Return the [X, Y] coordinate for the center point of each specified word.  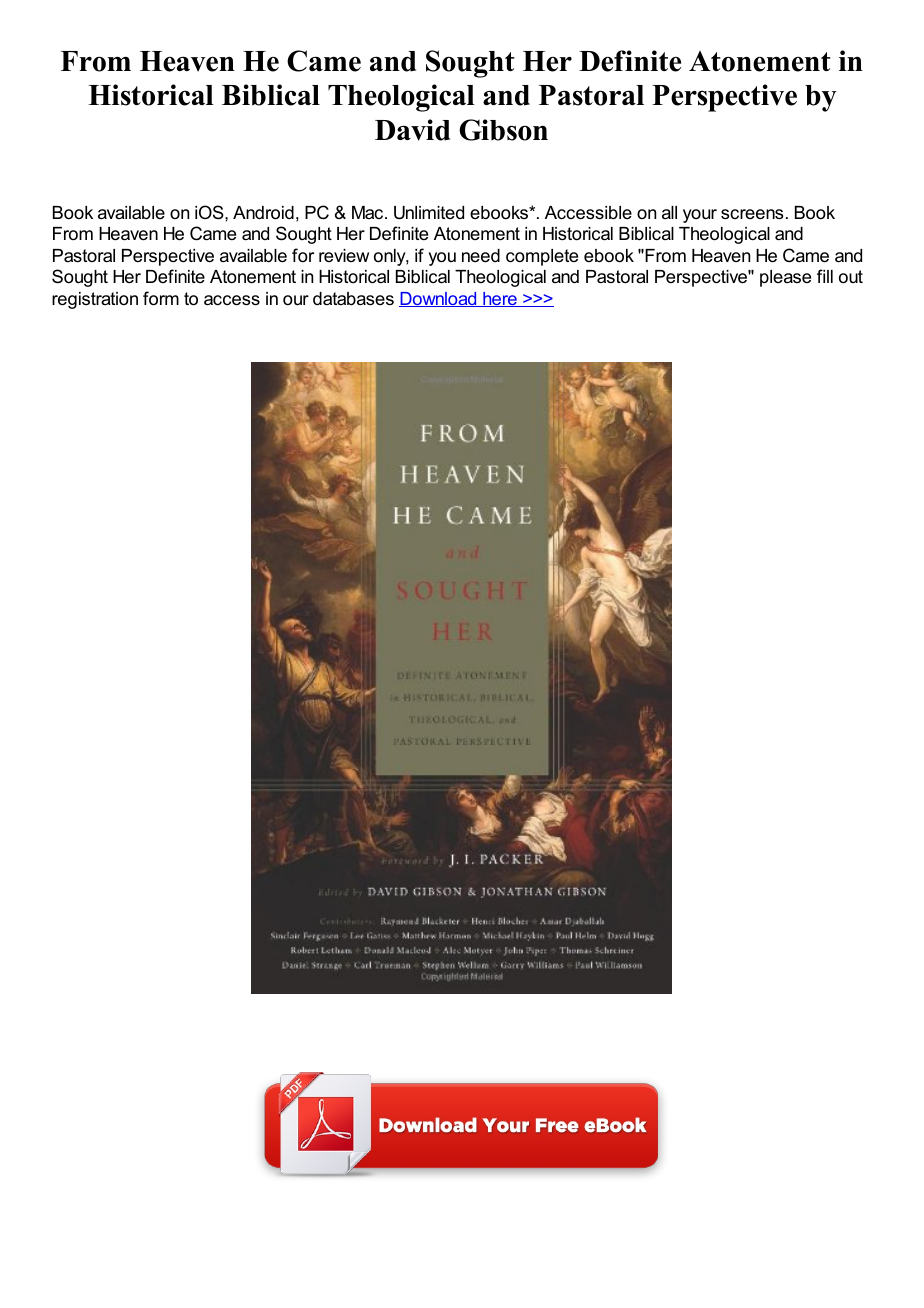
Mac [369, 212]
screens [752, 214]
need [481, 256]
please [785, 278]
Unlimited [429, 213]
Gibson [503, 130]
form [161, 298]
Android [263, 213]
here [500, 299]
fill [825, 276]
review [344, 255]
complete [542, 257]
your [700, 216]
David [412, 130]
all [669, 212]
